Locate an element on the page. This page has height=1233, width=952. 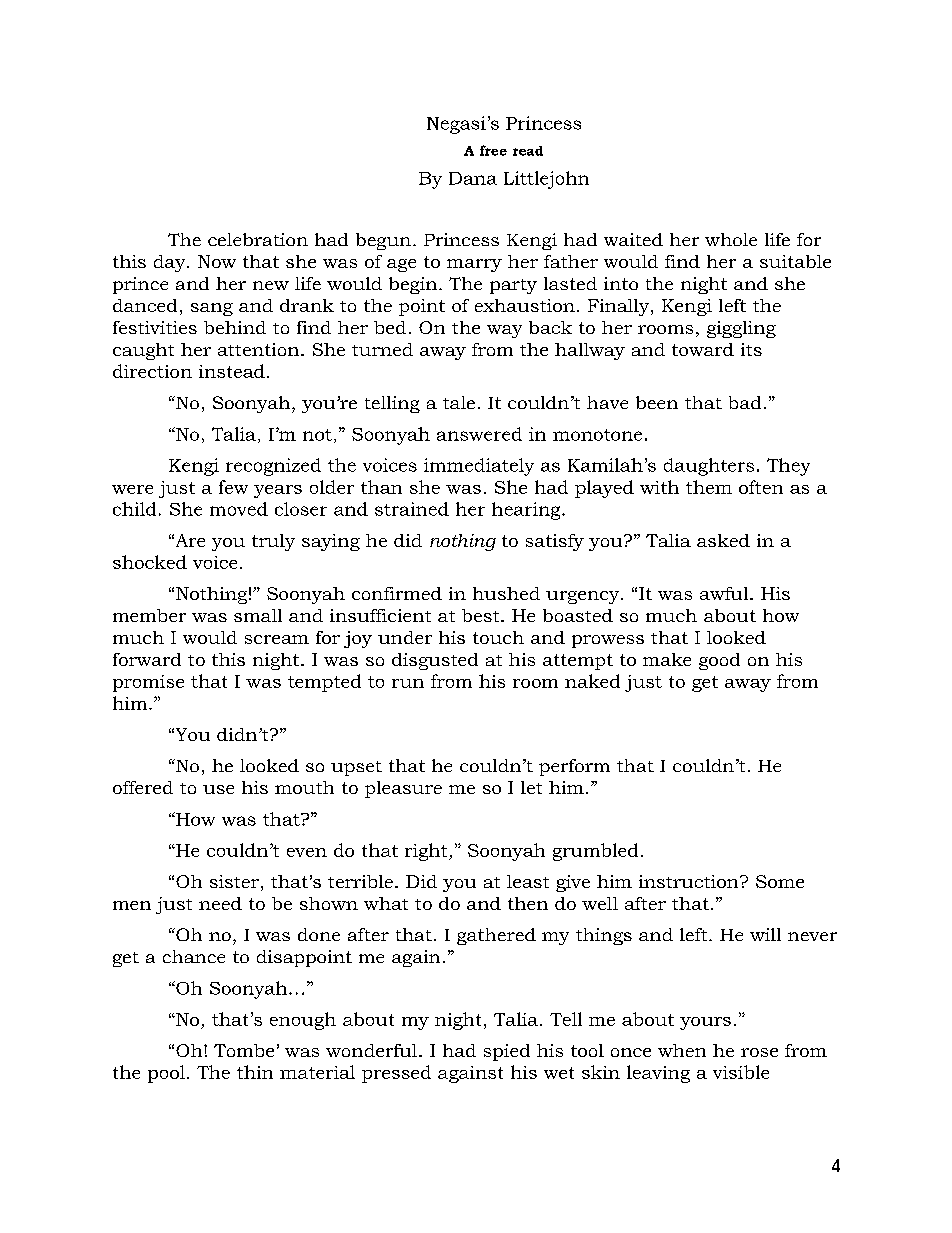
instruction is located at coordinates (690, 881).
